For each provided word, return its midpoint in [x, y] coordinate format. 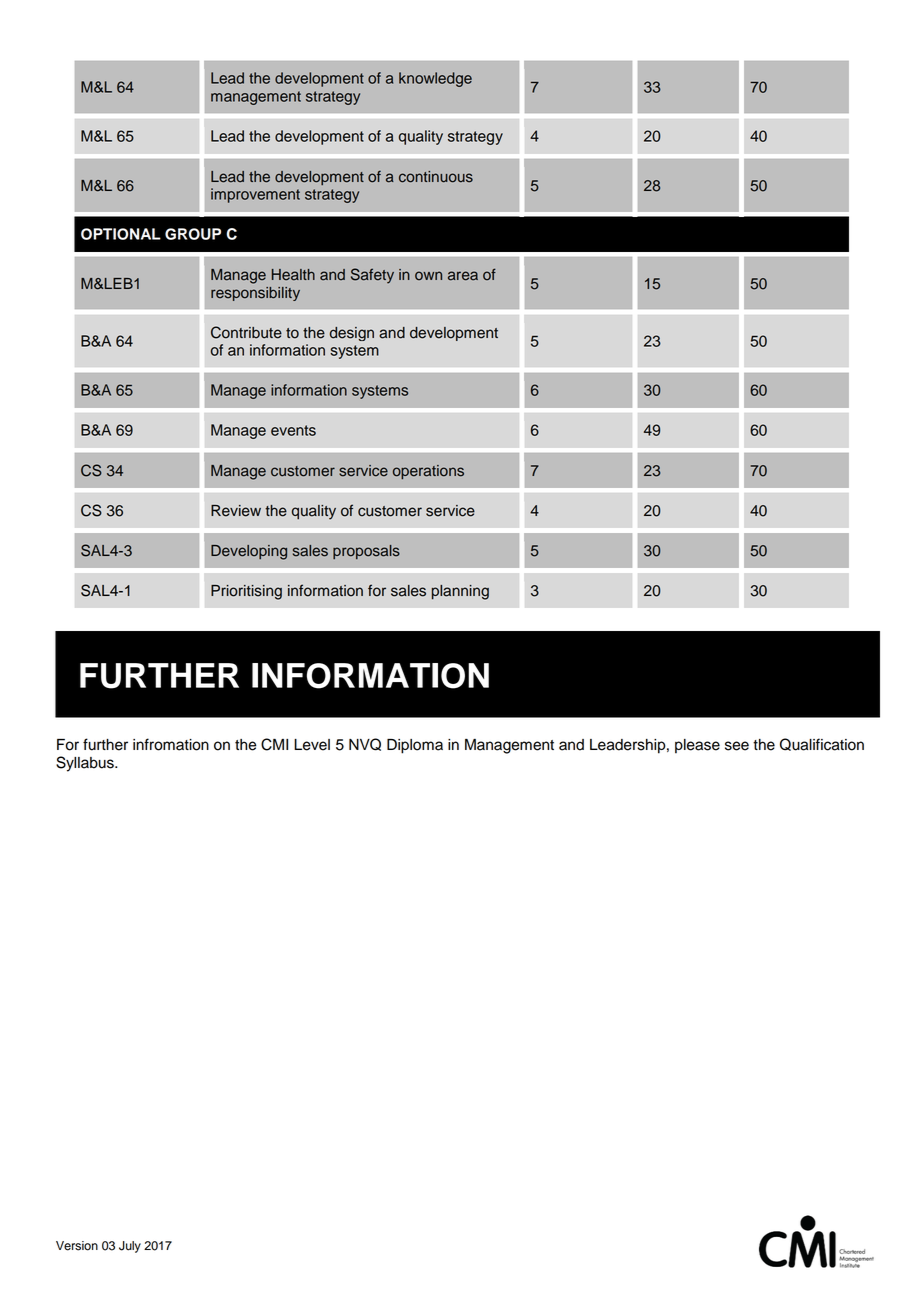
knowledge [435, 79]
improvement [255, 195]
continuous [436, 177]
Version [77, 1246]
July [130, 1247]
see [737, 746]
